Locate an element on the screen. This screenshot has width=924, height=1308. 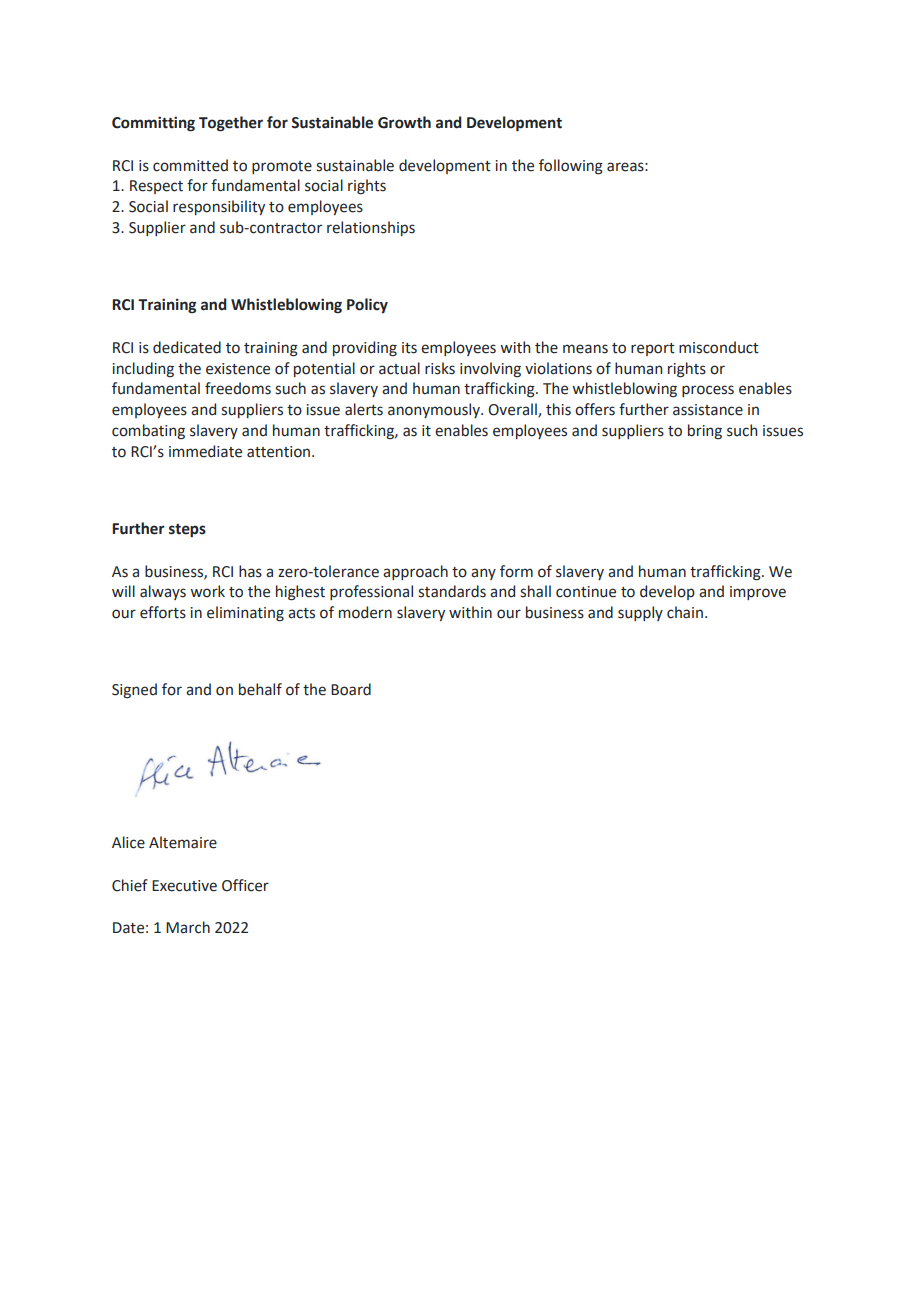
freedoms is located at coordinates (238, 388).
